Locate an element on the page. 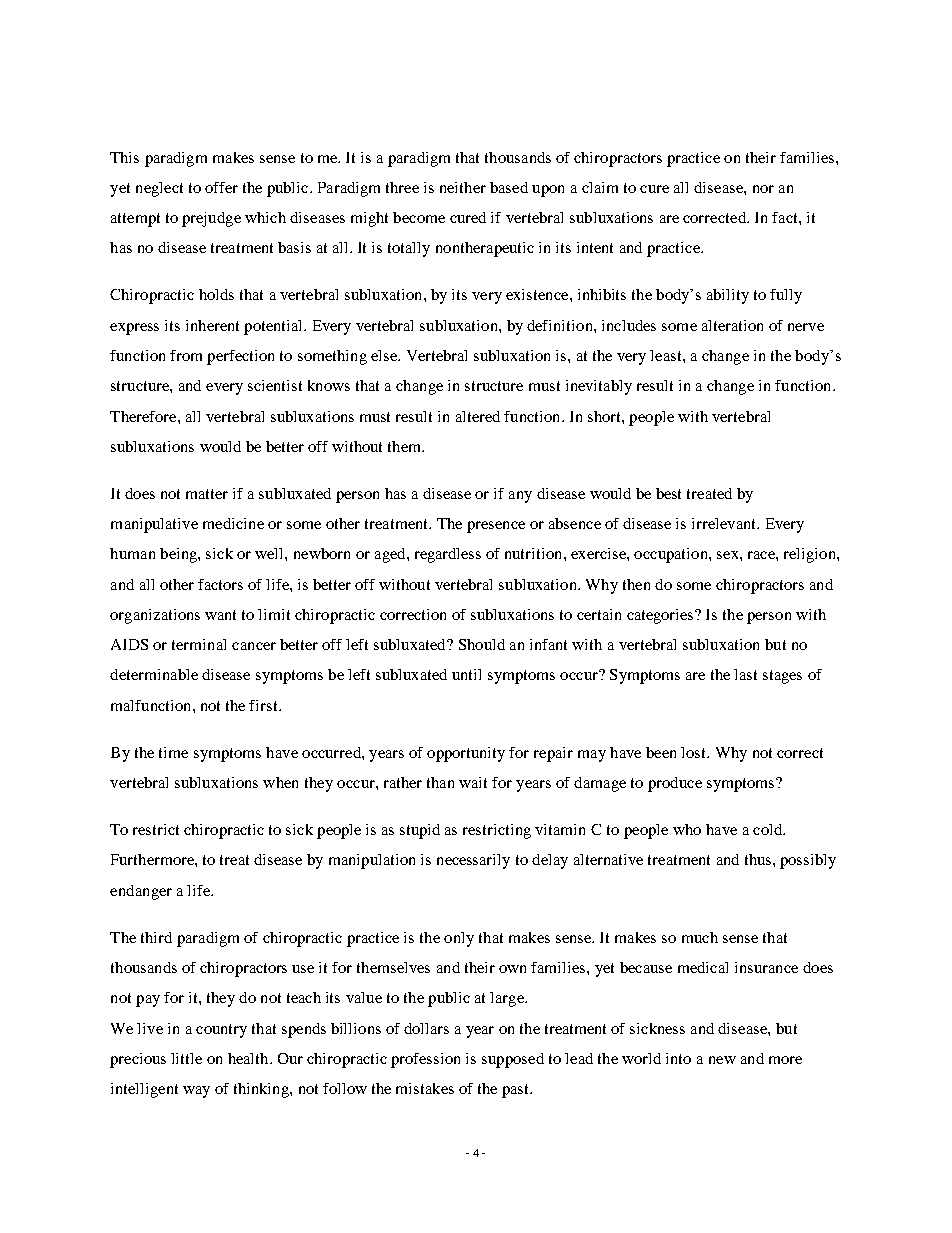 This document has height=1233, width=952. wait is located at coordinates (473, 782).
